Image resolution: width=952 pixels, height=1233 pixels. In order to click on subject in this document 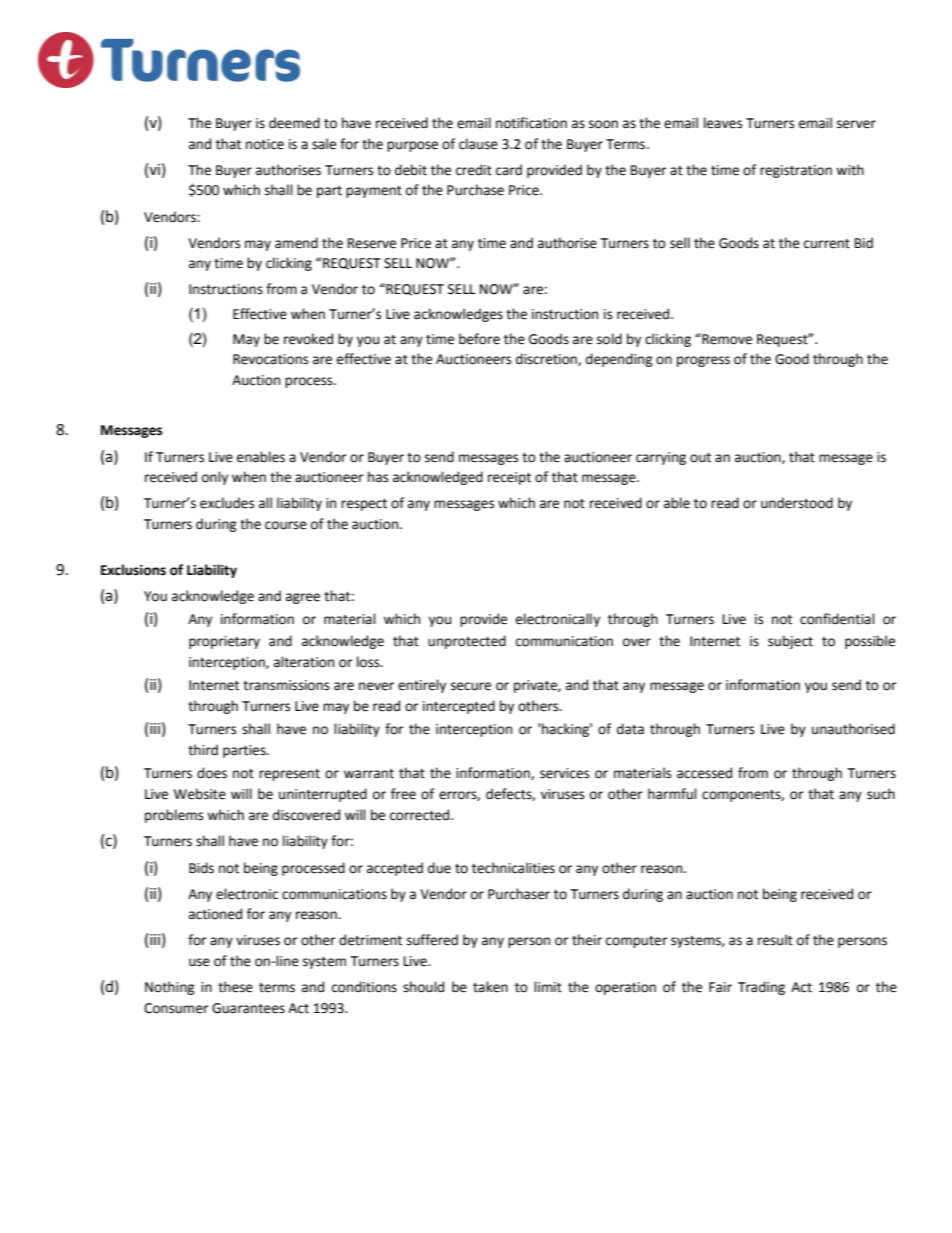, I will do `click(790, 642)`.
